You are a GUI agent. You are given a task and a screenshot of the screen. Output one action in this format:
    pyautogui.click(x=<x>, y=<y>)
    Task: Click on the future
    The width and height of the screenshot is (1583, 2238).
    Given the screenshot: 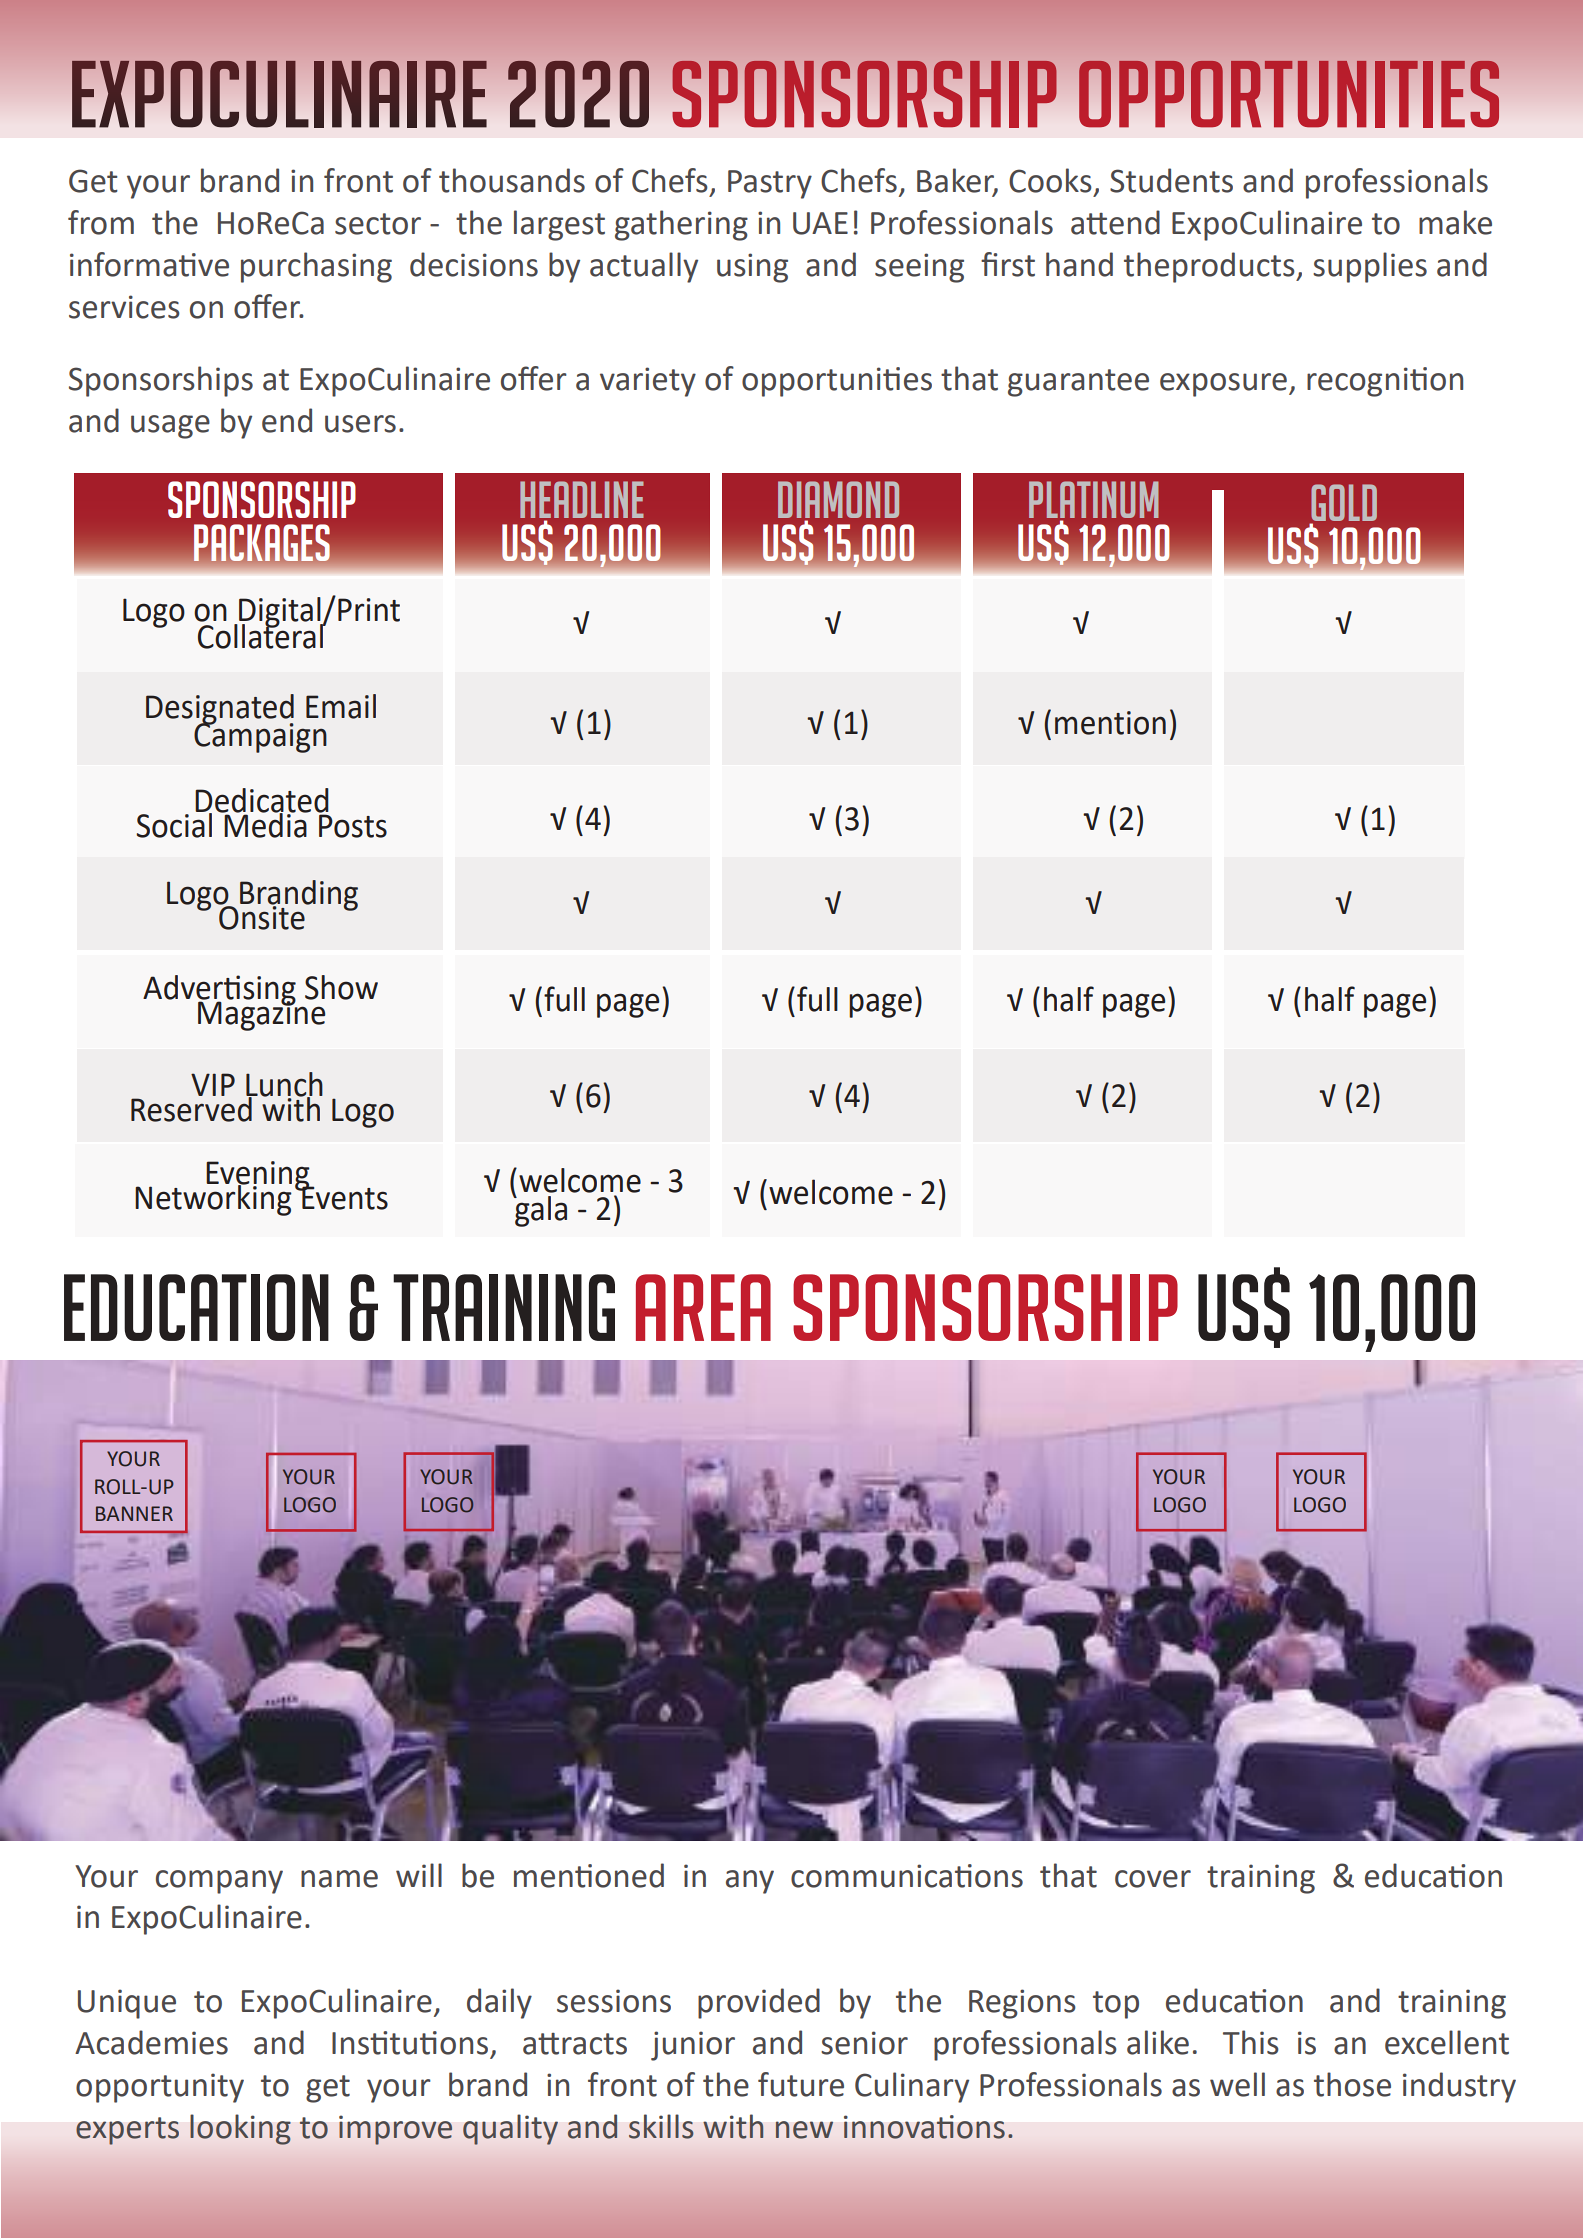 What is the action you would take?
    pyautogui.click(x=801, y=2084)
